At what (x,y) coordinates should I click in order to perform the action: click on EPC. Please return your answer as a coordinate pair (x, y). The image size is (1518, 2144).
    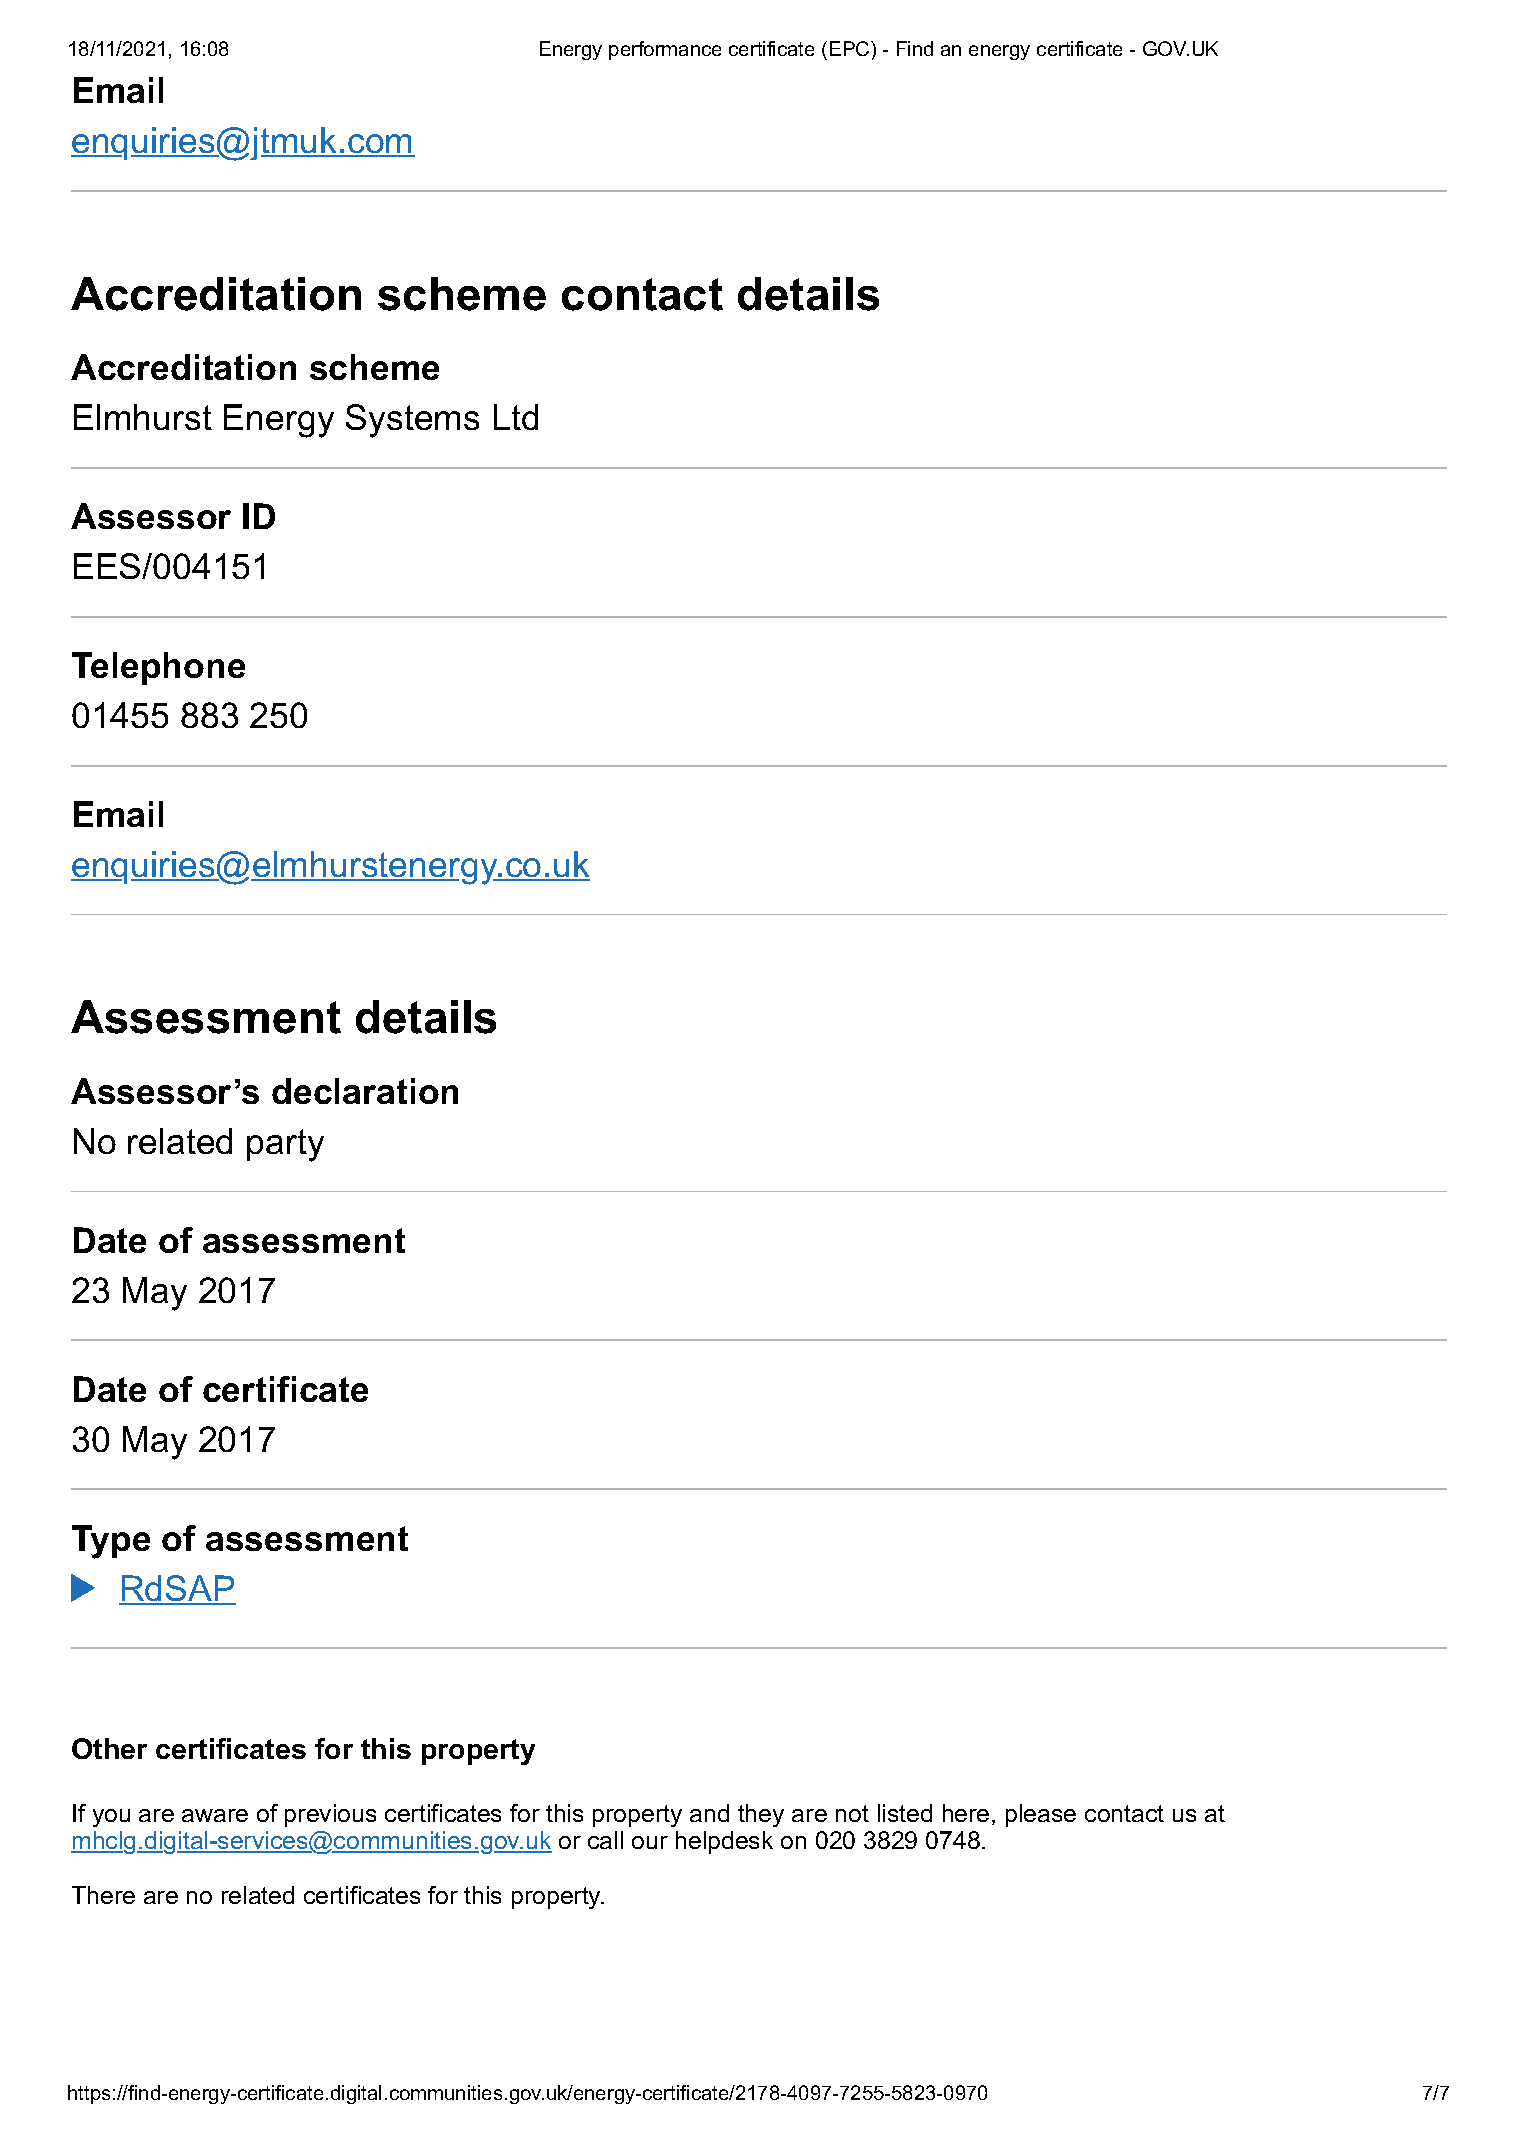
    Looking at the image, I should click on (851, 48).
